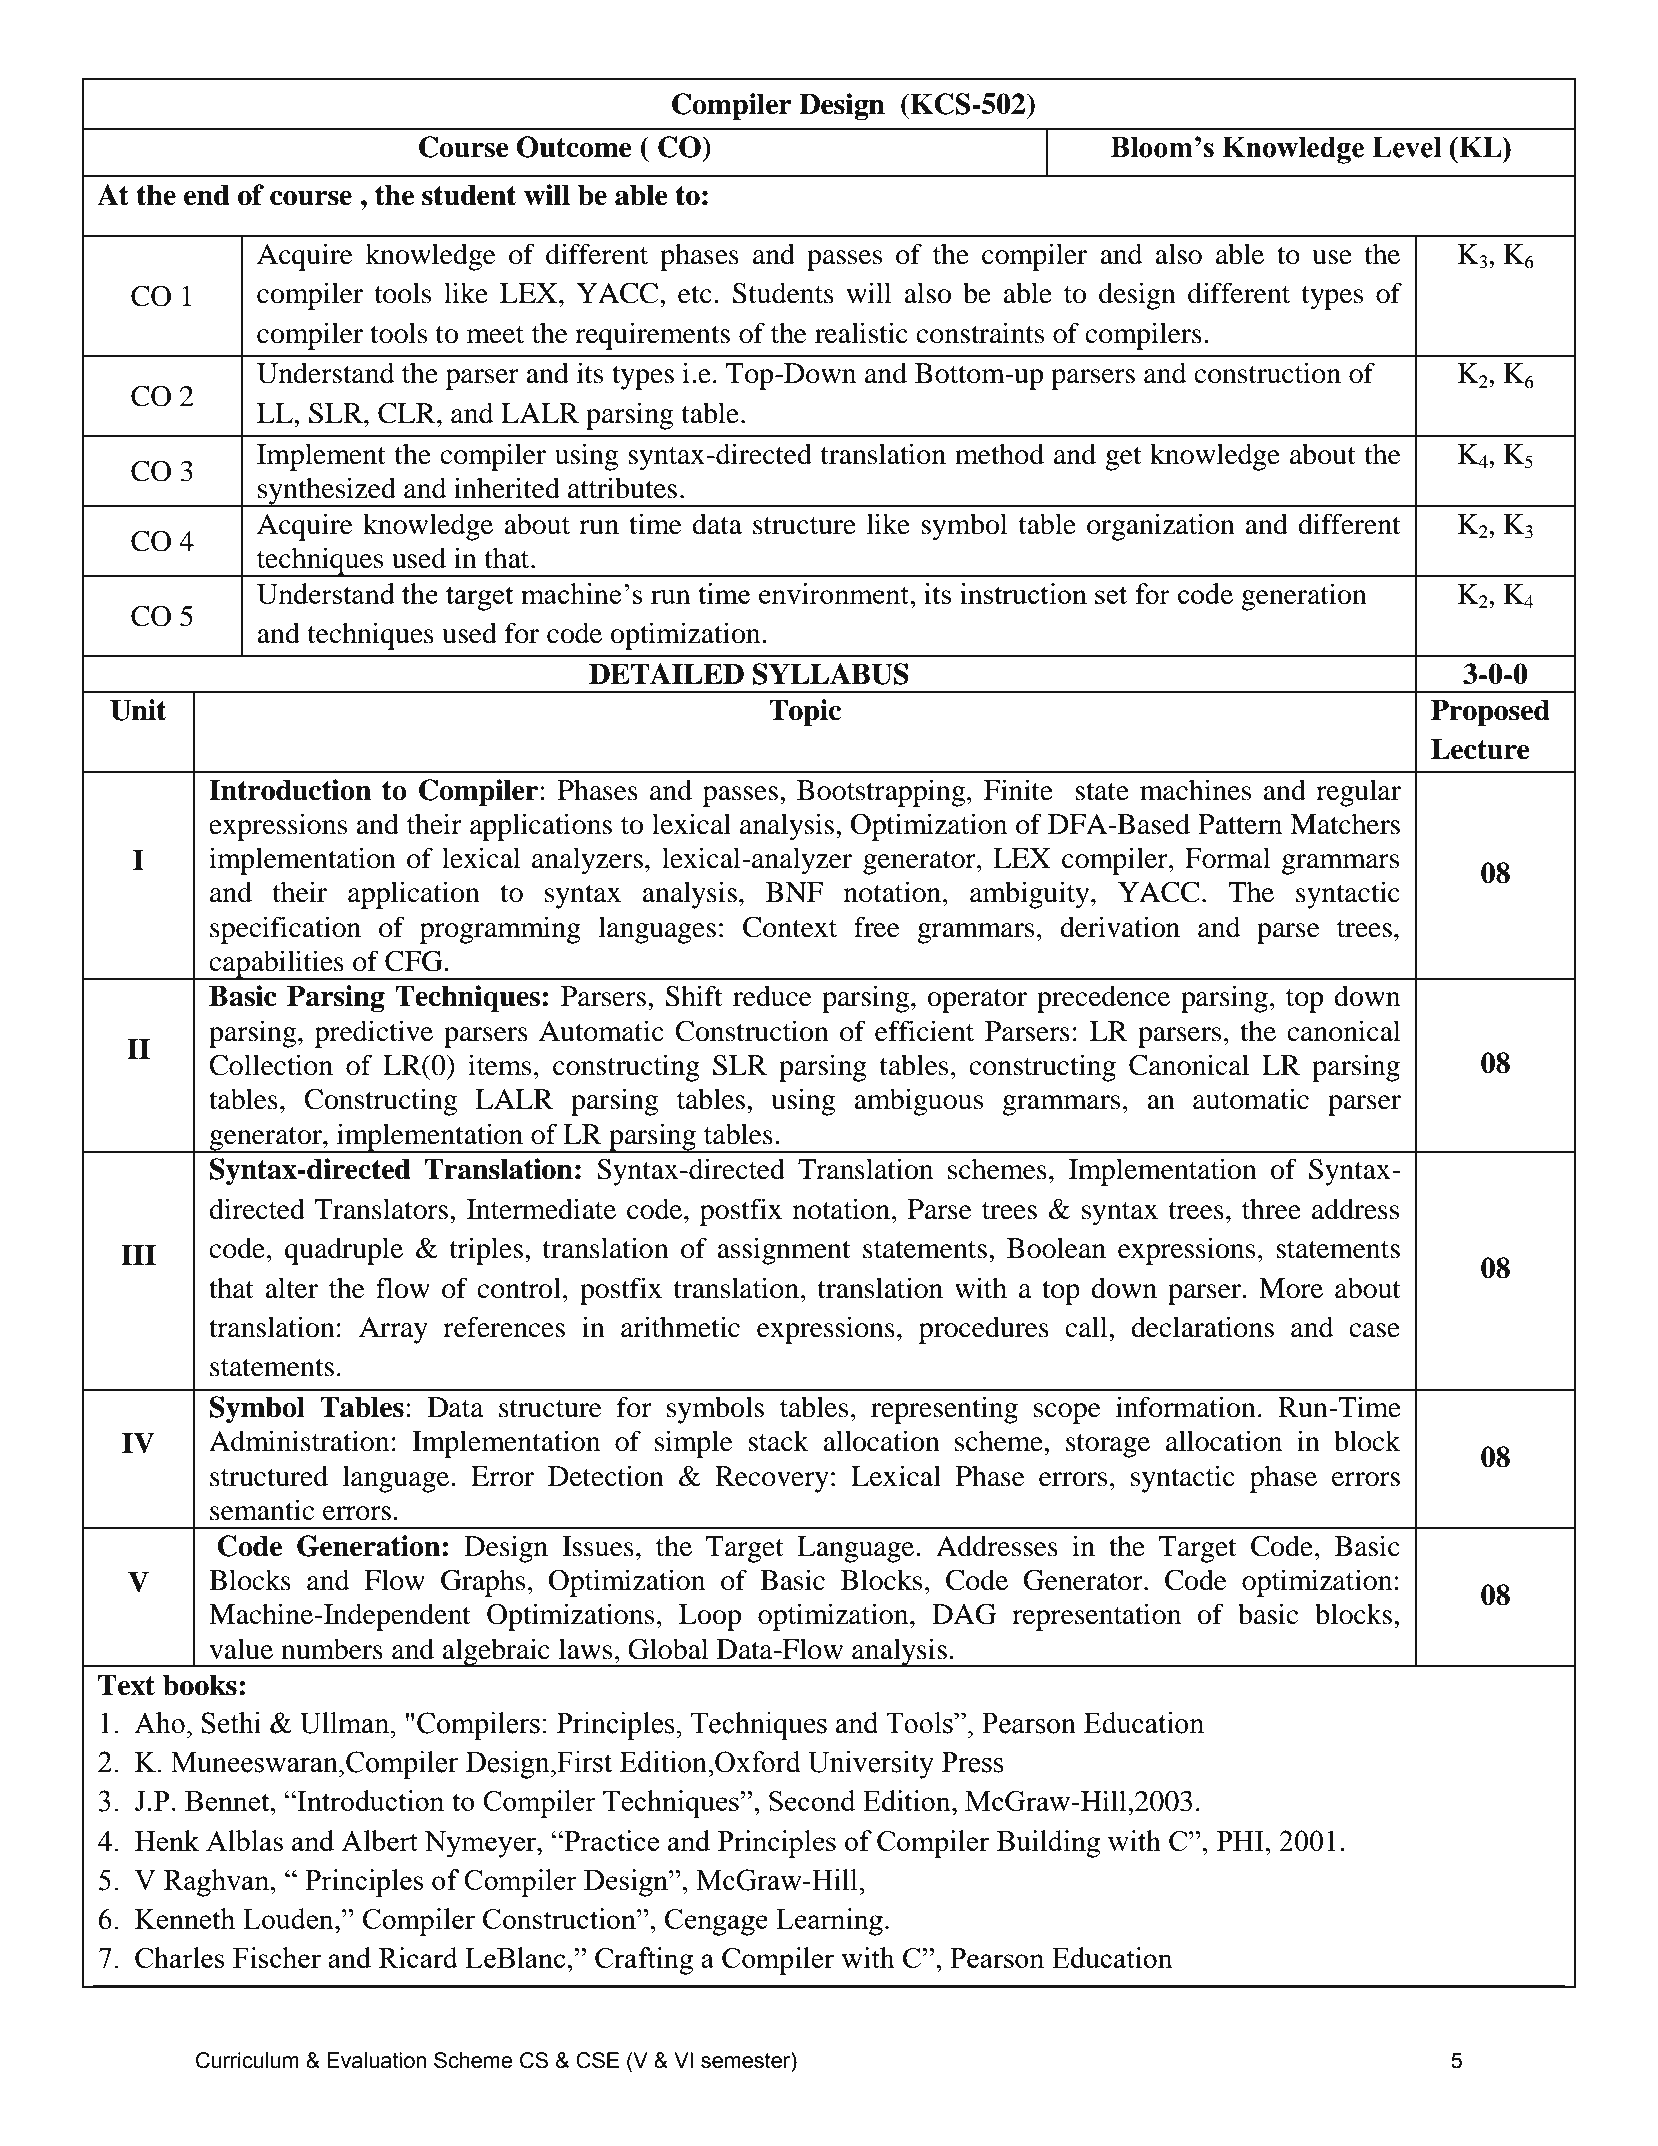 This screenshot has width=1658, height=2146. What do you see at coordinates (138, 710) in the screenshot?
I see `Unit` at bounding box center [138, 710].
